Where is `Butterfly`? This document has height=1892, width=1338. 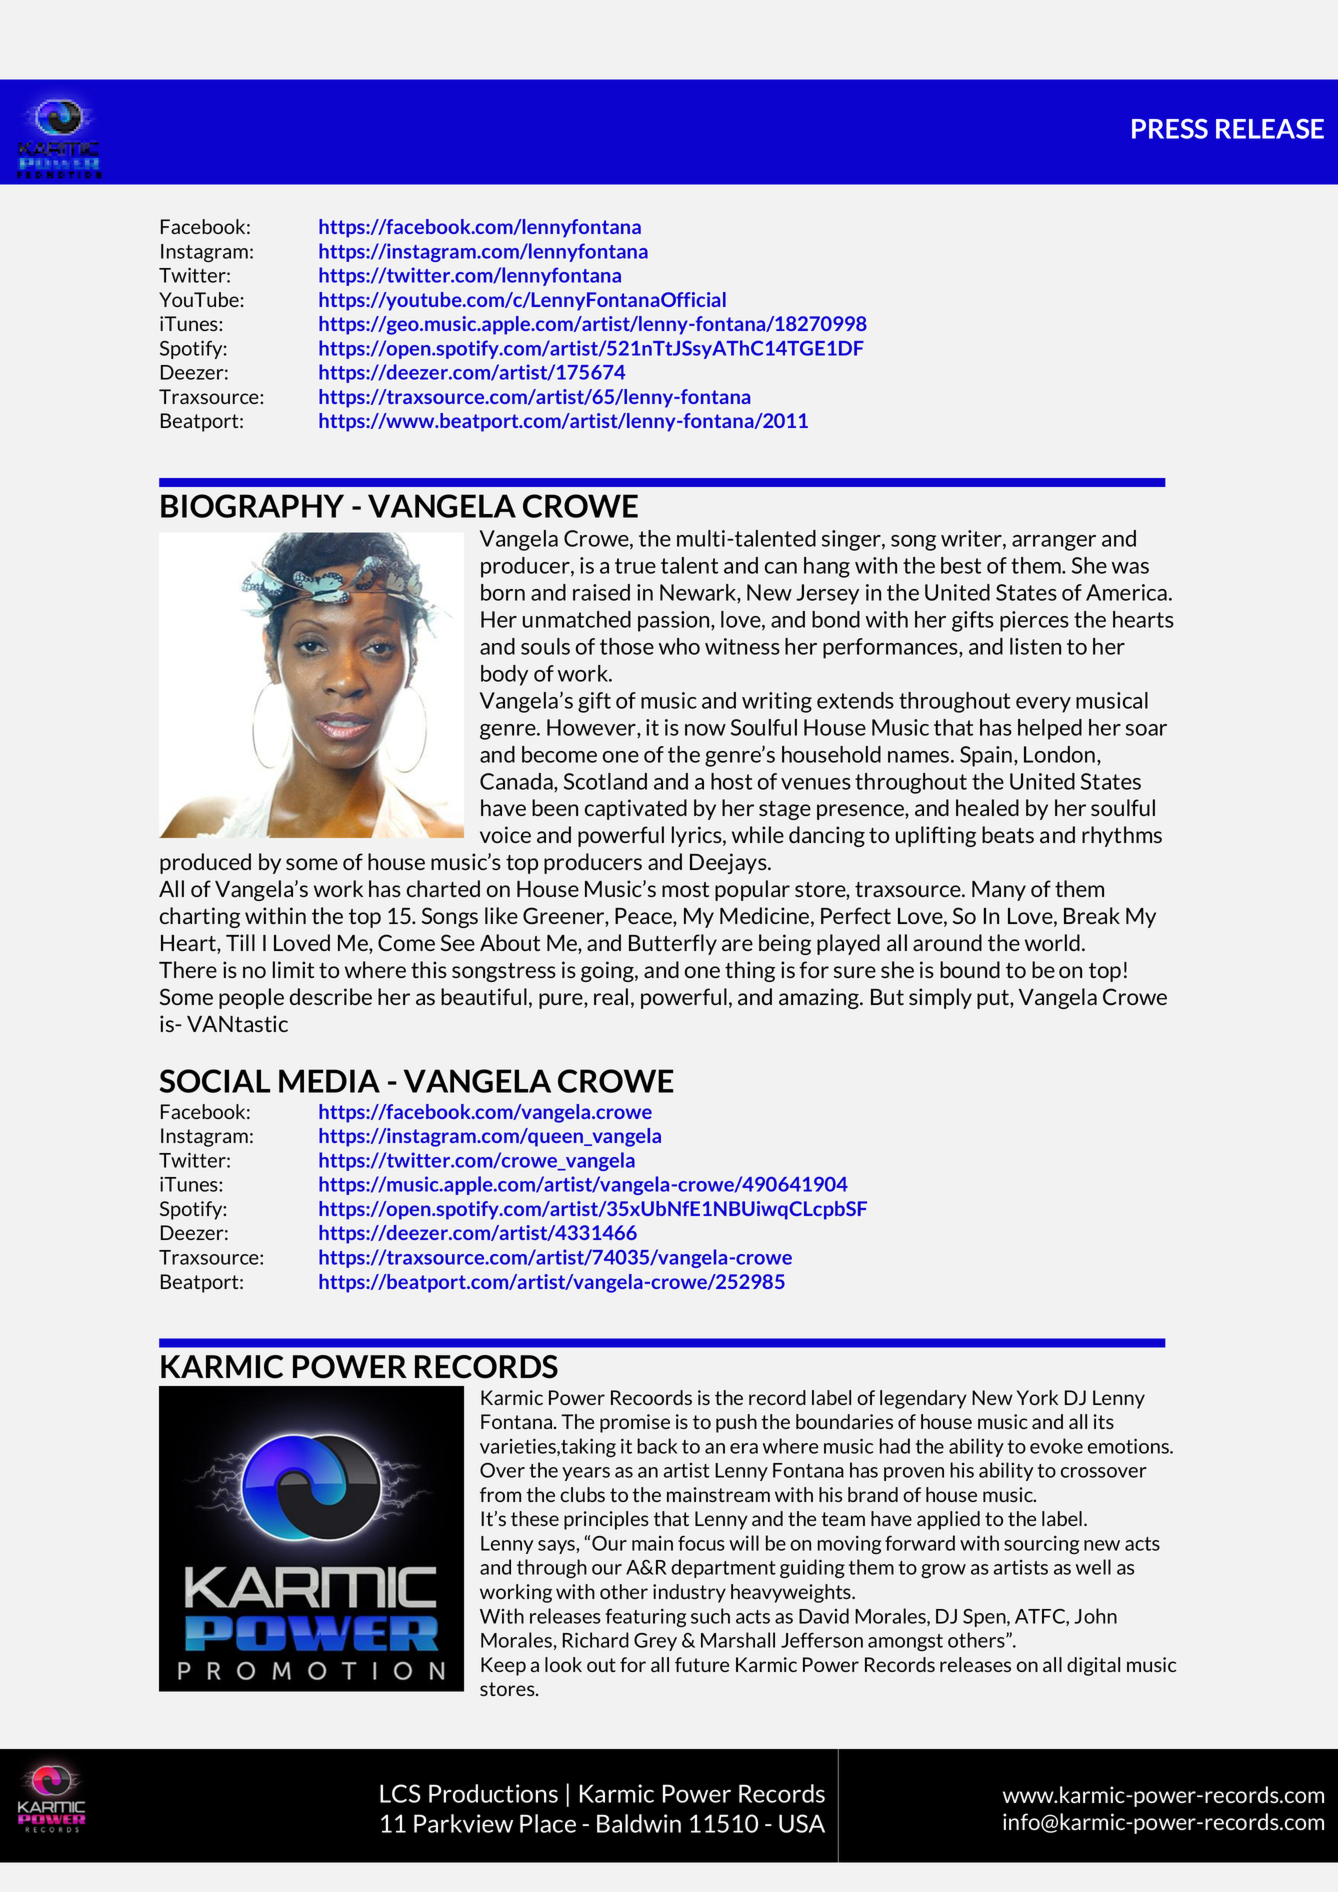 Butterfly is located at coordinates (673, 944).
